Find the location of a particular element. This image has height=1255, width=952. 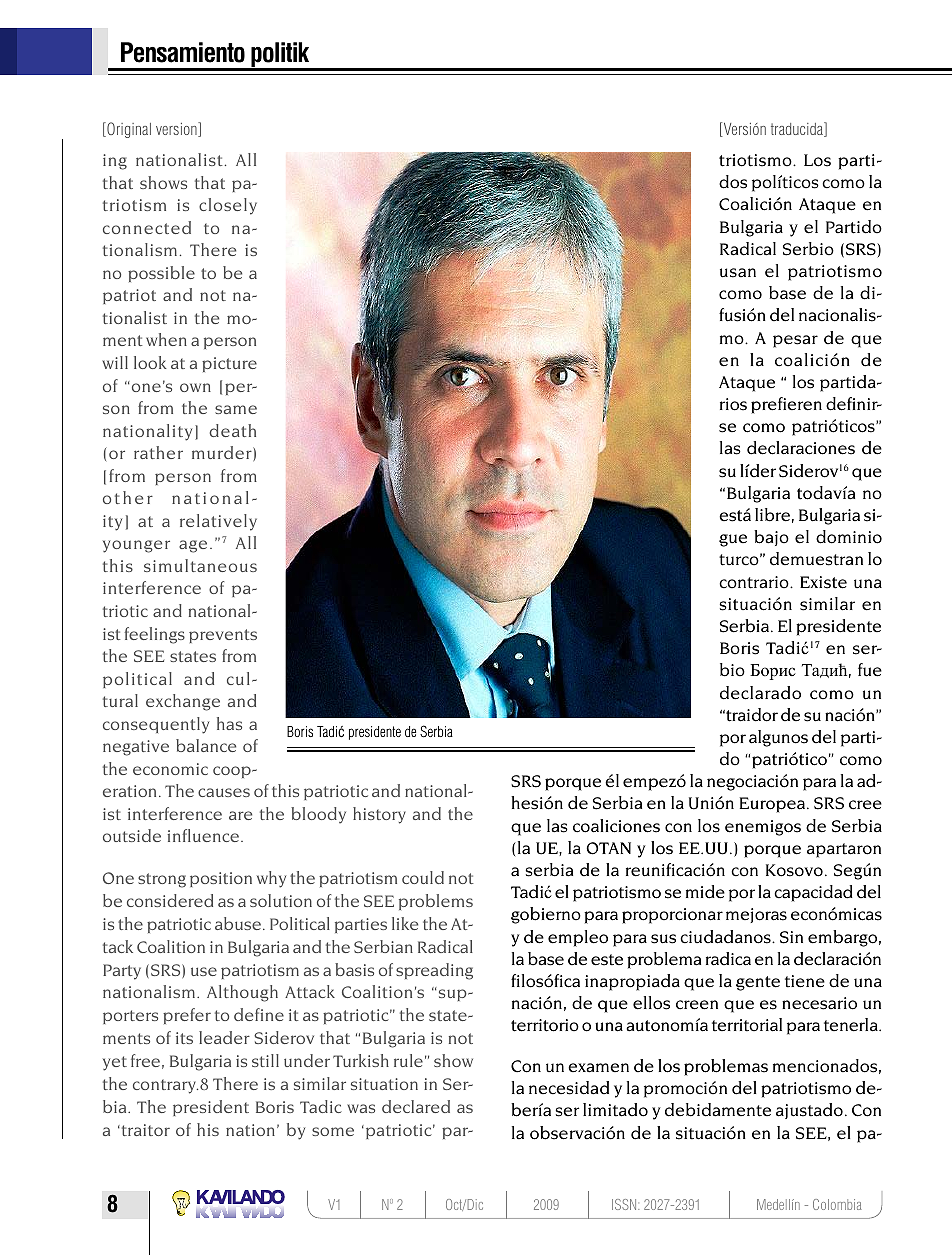

politik is located at coordinates (280, 56).
